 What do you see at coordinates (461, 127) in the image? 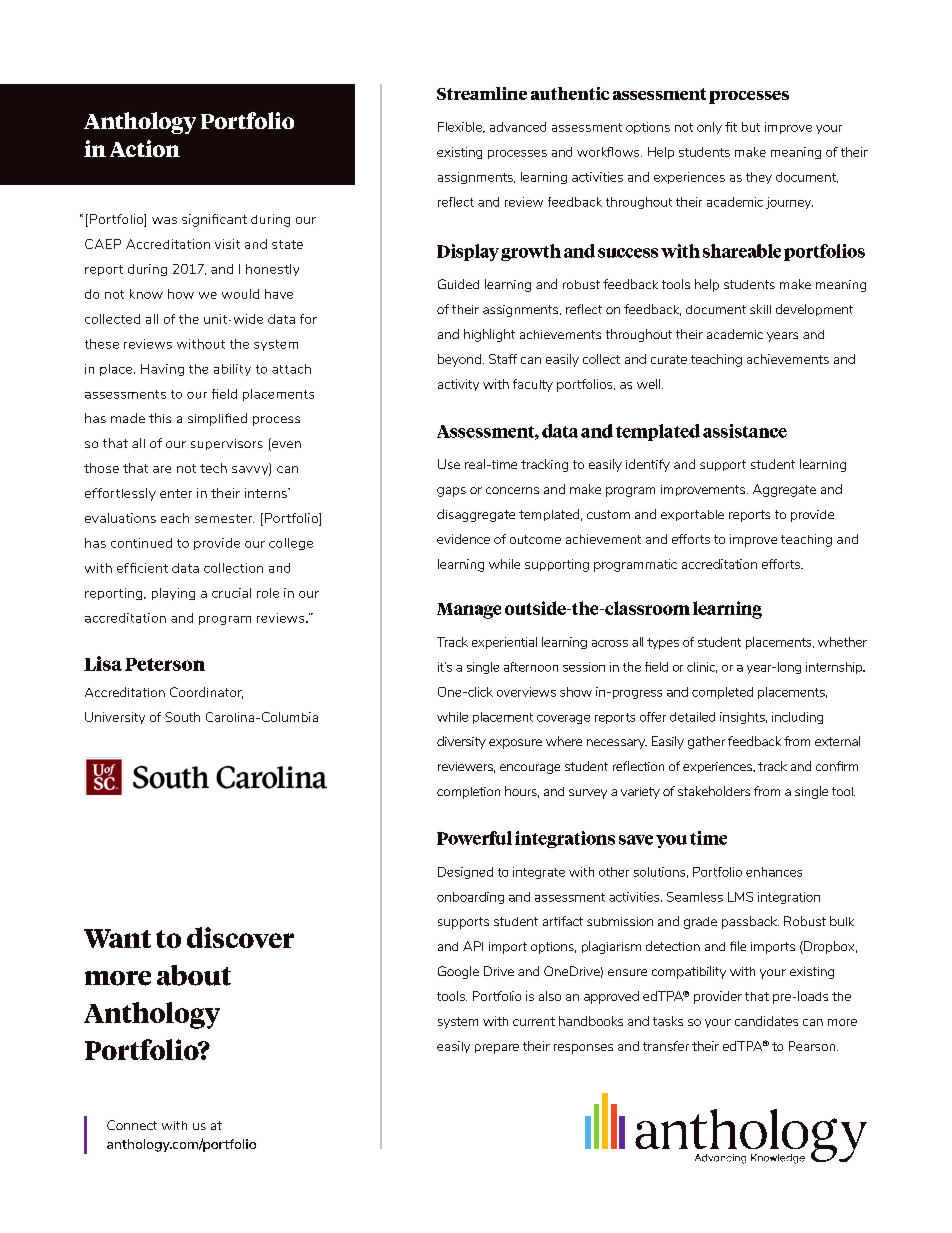
I see `Flexible` at bounding box center [461, 127].
